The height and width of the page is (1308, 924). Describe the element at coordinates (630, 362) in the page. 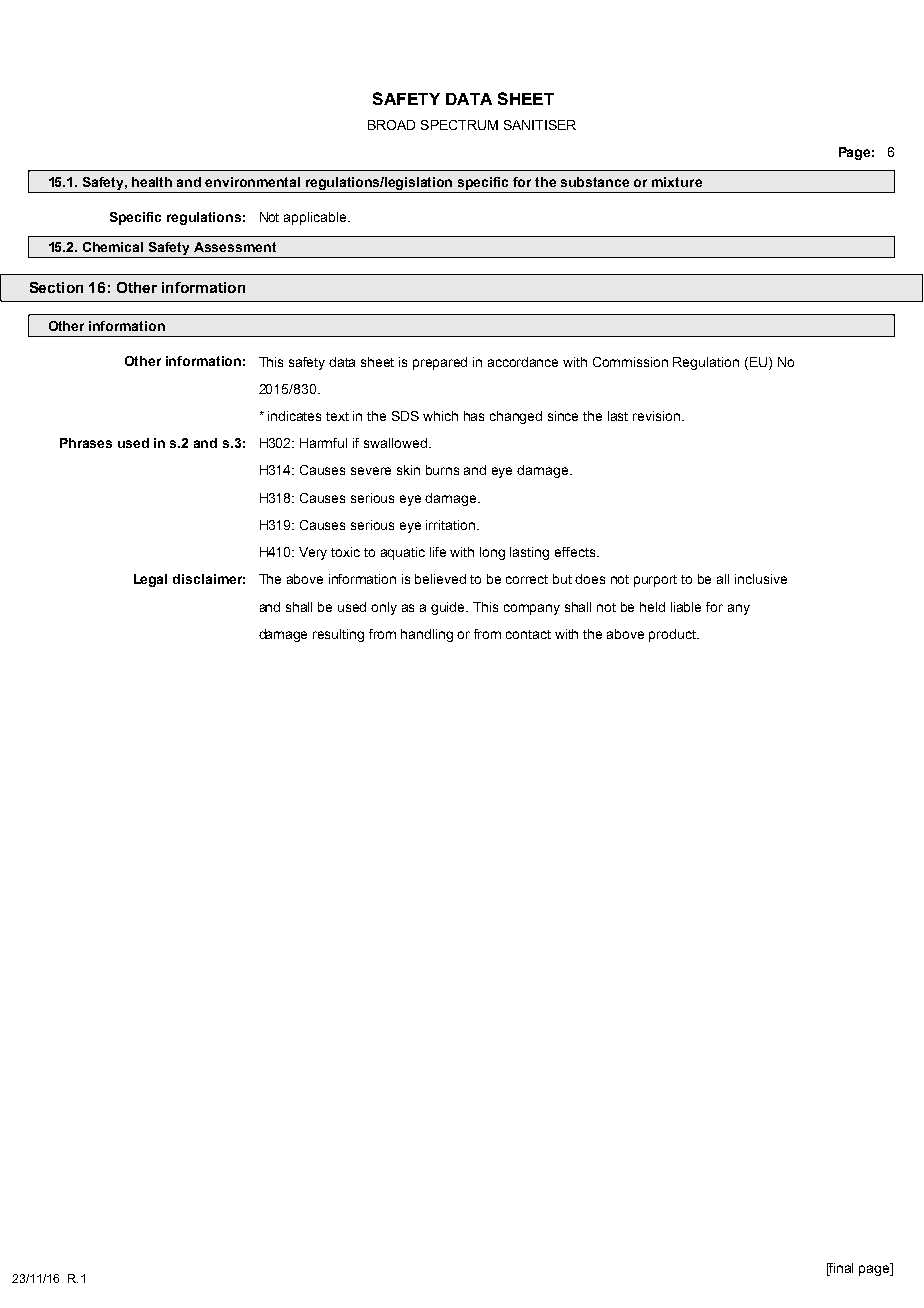

I see `Commission` at that location.
